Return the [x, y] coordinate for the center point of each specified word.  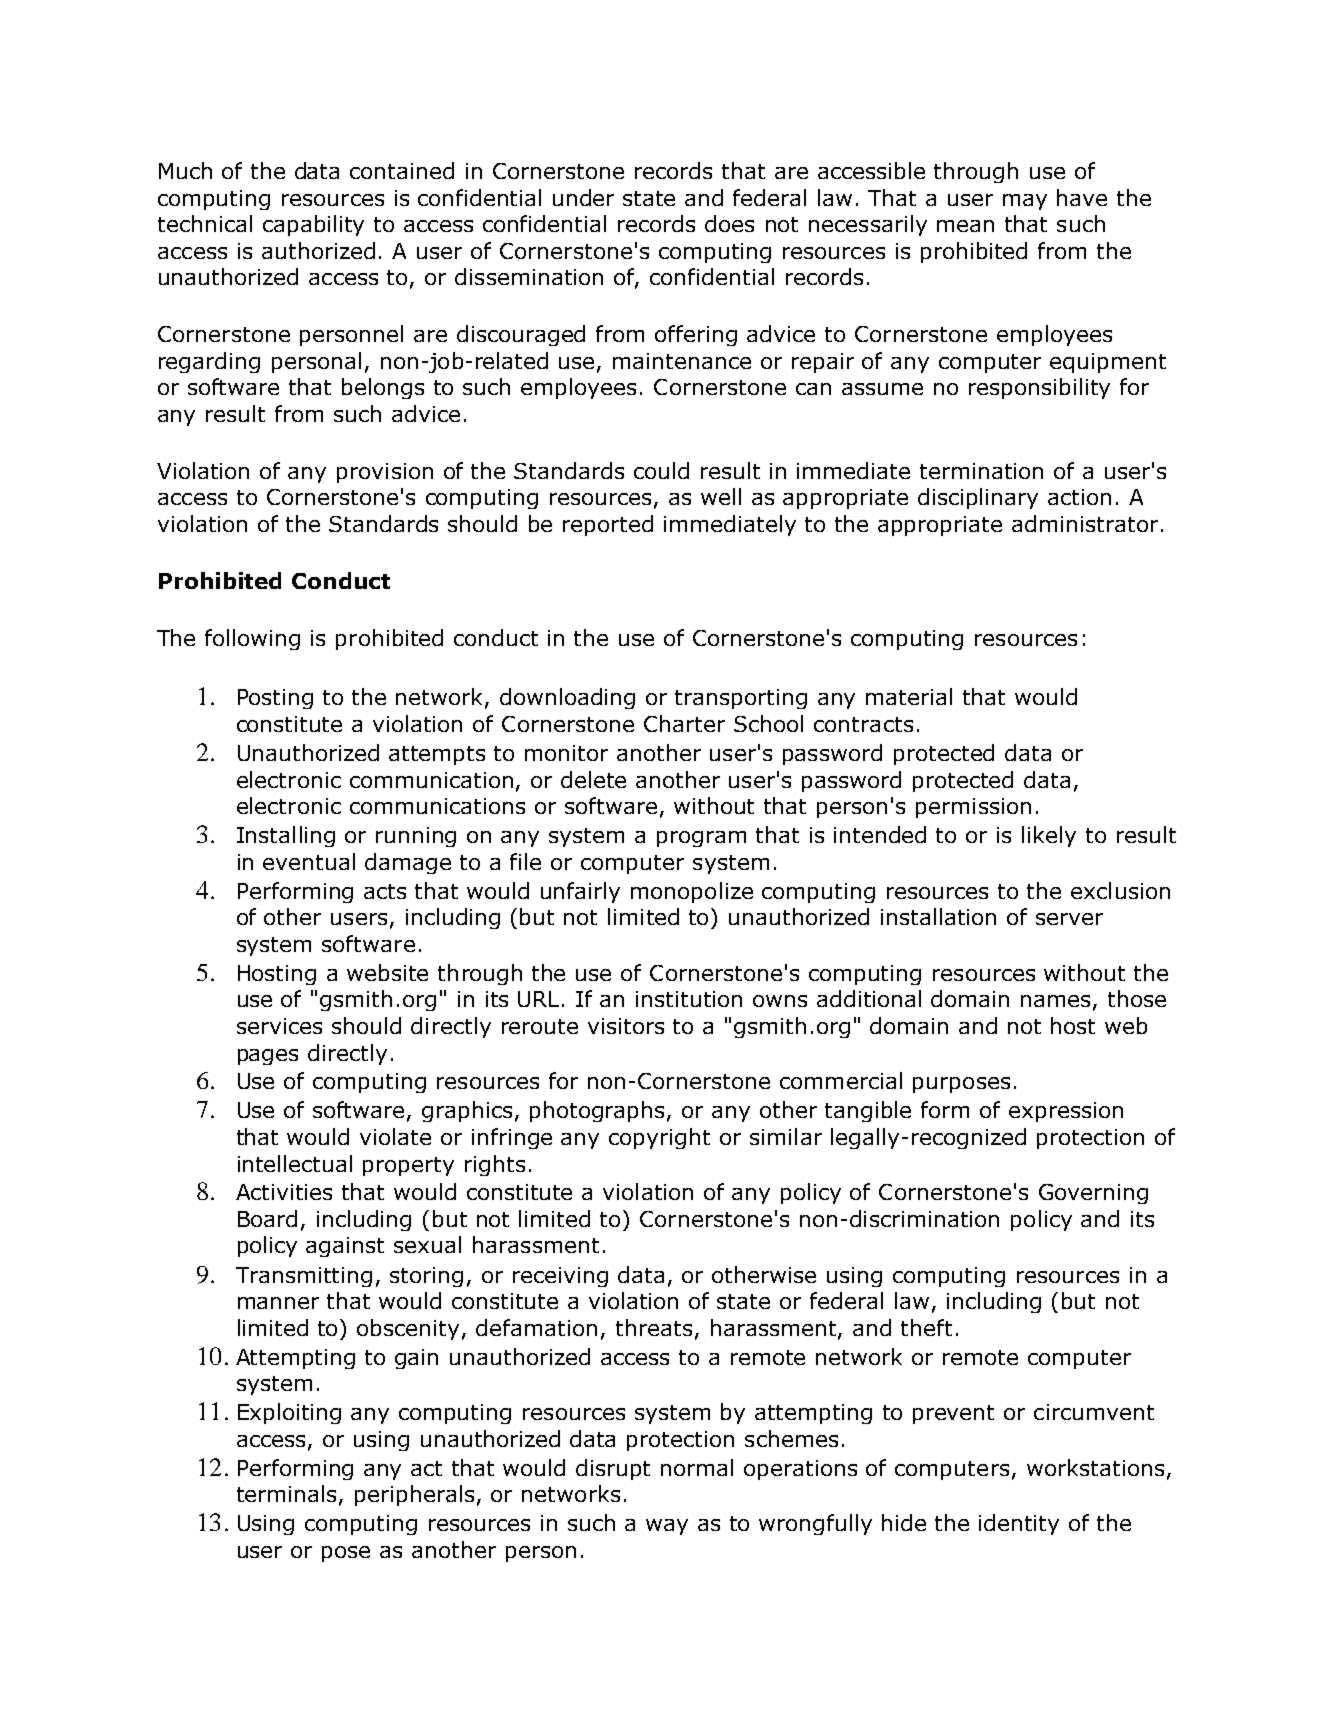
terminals [288, 1495]
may [1025, 202]
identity [1019, 1524]
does [729, 223]
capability [313, 225]
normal [697, 1467]
